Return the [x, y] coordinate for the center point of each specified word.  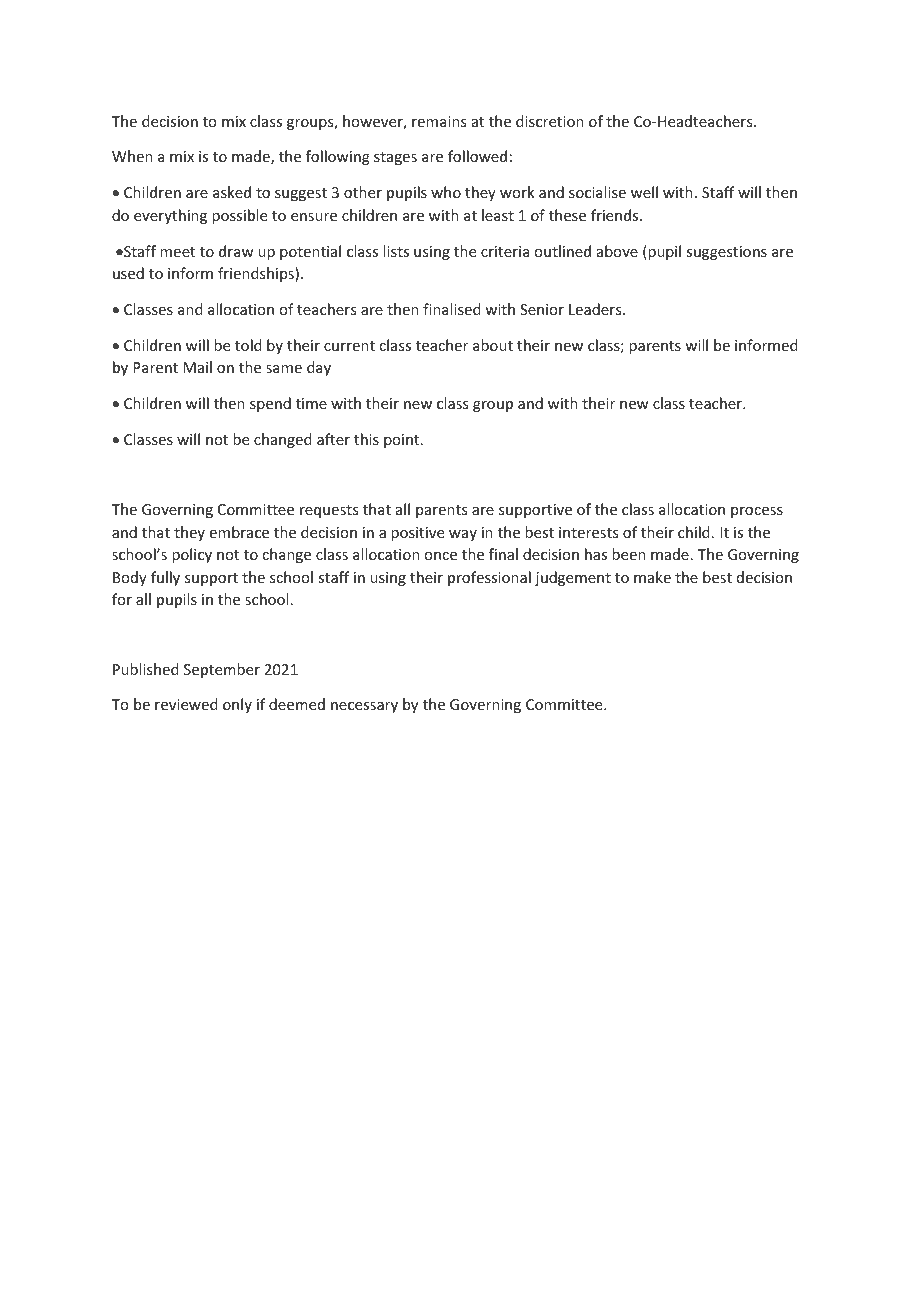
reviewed [186, 704]
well [644, 192]
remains [439, 121]
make [652, 577]
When [132, 156]
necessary [364, 707]
